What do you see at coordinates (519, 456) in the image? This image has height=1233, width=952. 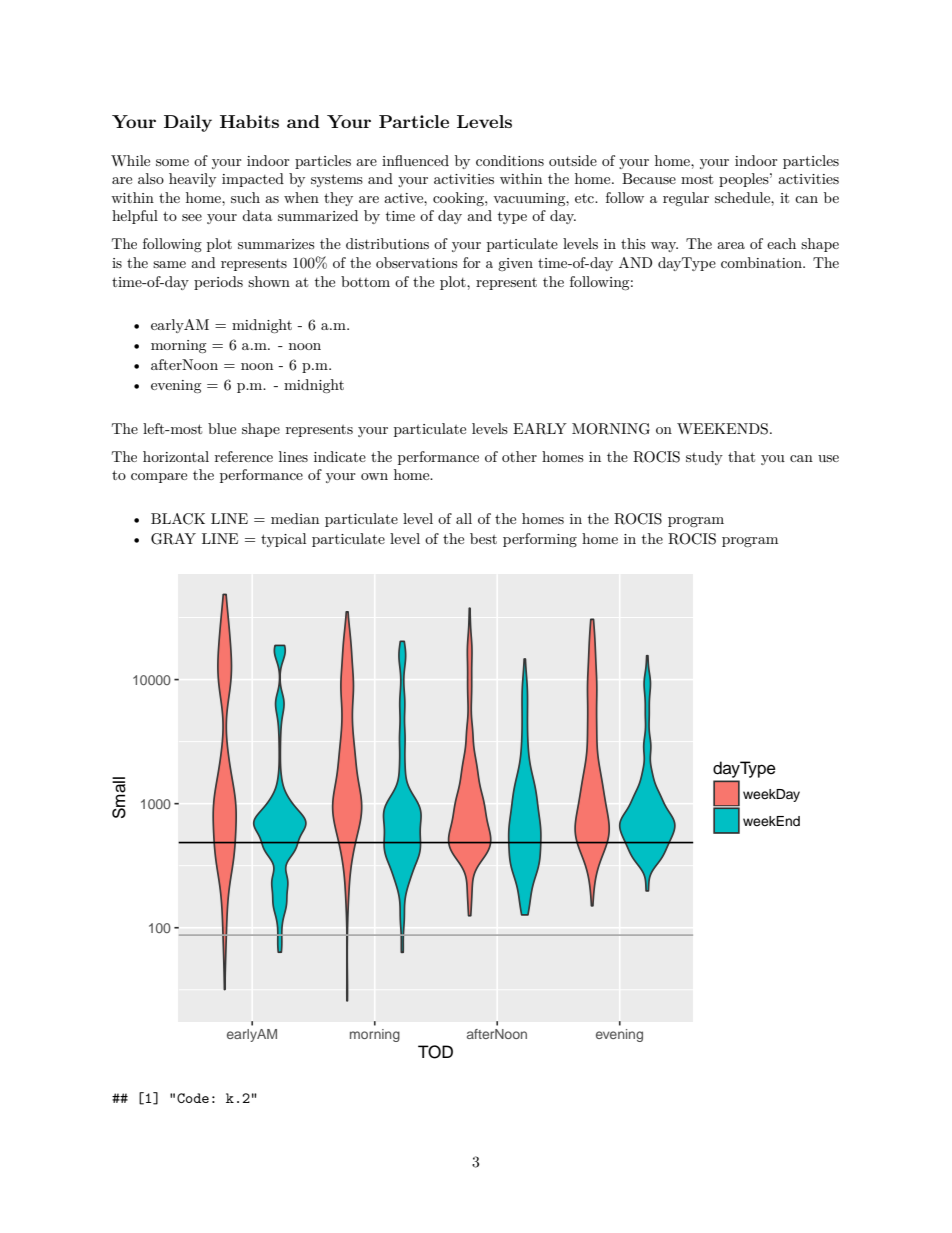 I see `other` at bounding box center [519, 456].
